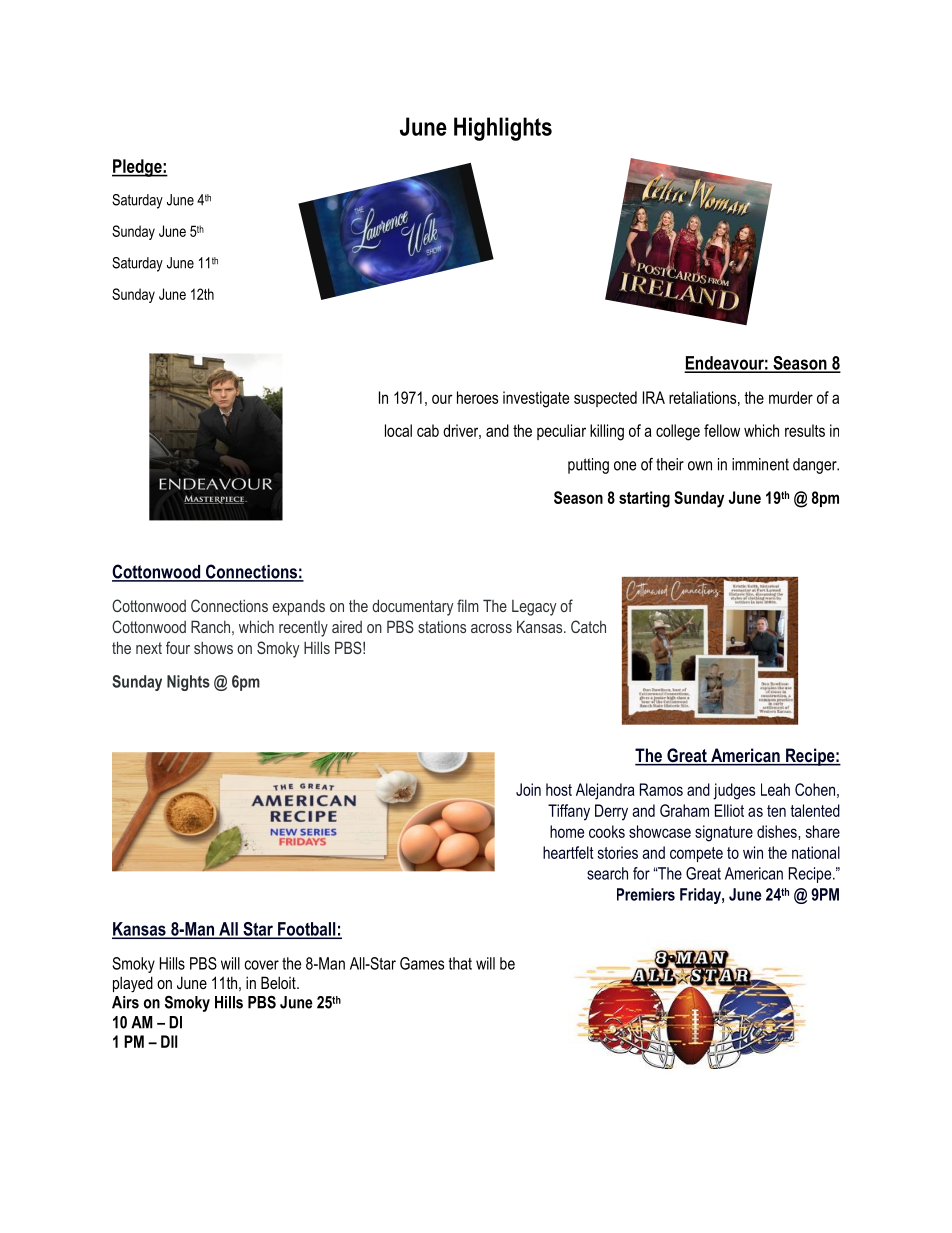 The image size is (952, 1233). What do you see at coordinates (460, 963) in the page?
I see `that` at bounding box center [460, 963].
